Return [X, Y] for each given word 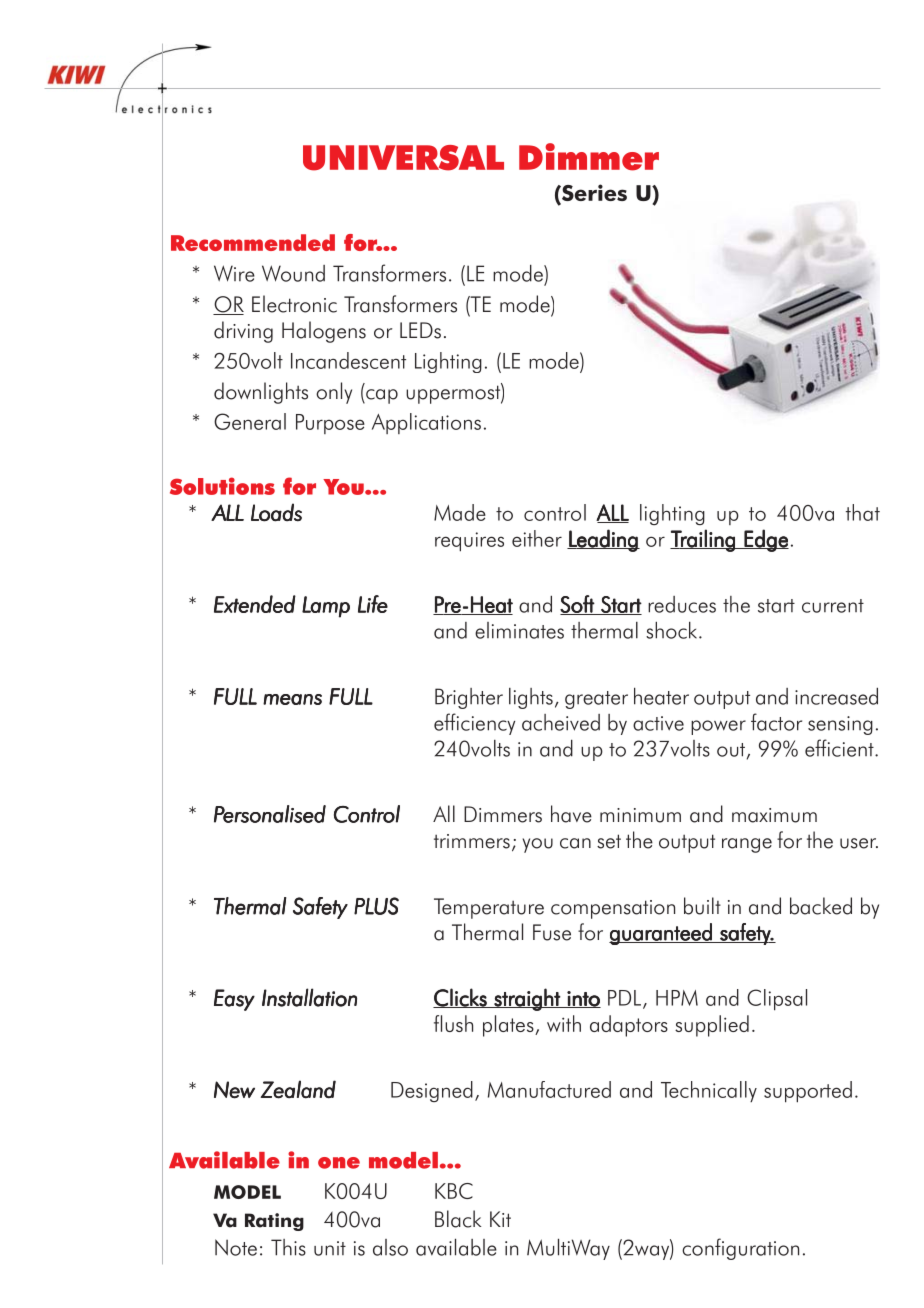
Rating [274, 1222]
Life [373, 604]
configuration [740, 1249]
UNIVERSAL [403, 158]
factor [776, 722]
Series [593, 194]
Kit [500, 1219]
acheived [561, 722]
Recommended [253, 242]
